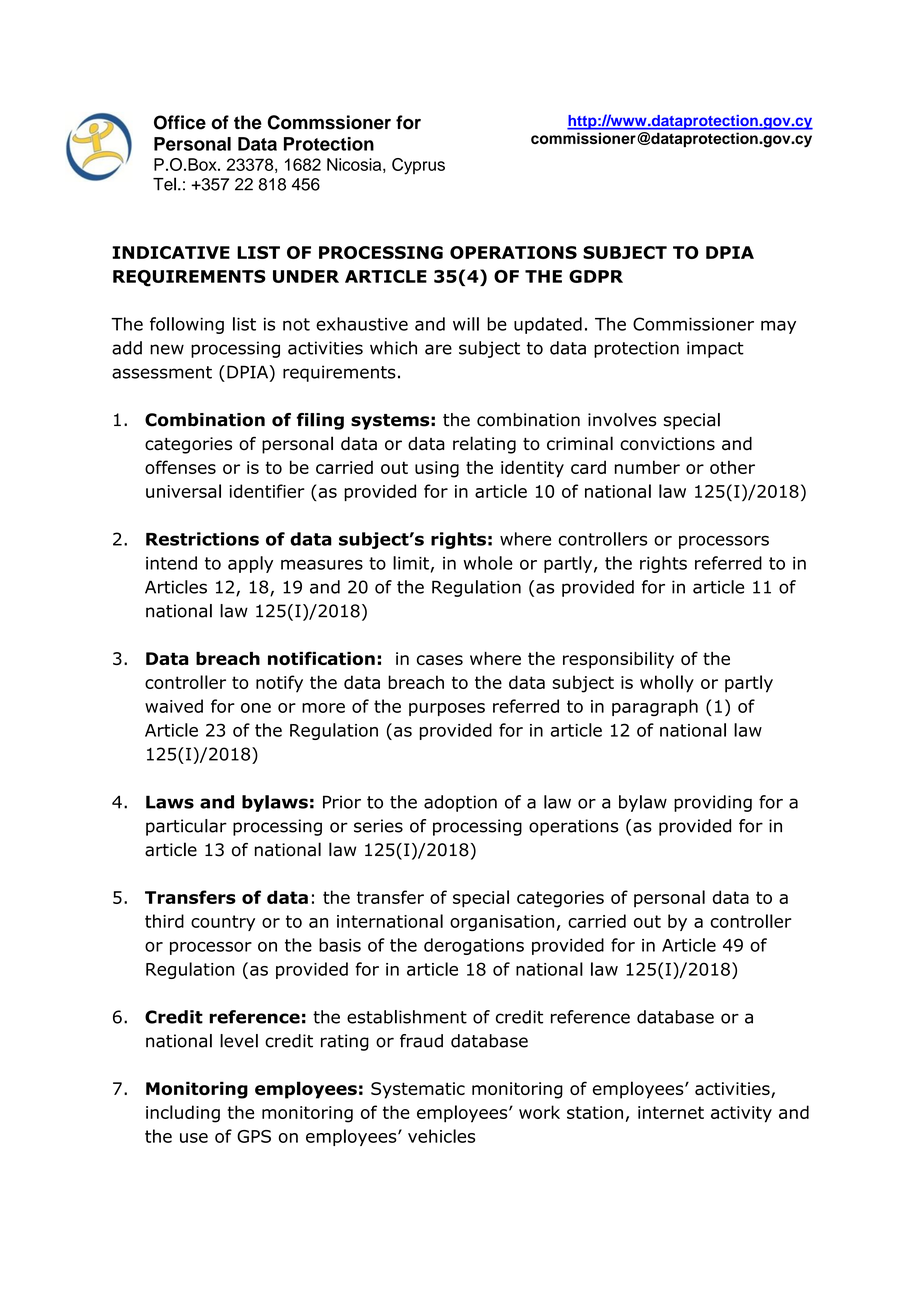  I want to click on GDPR, so click(596, 276).
